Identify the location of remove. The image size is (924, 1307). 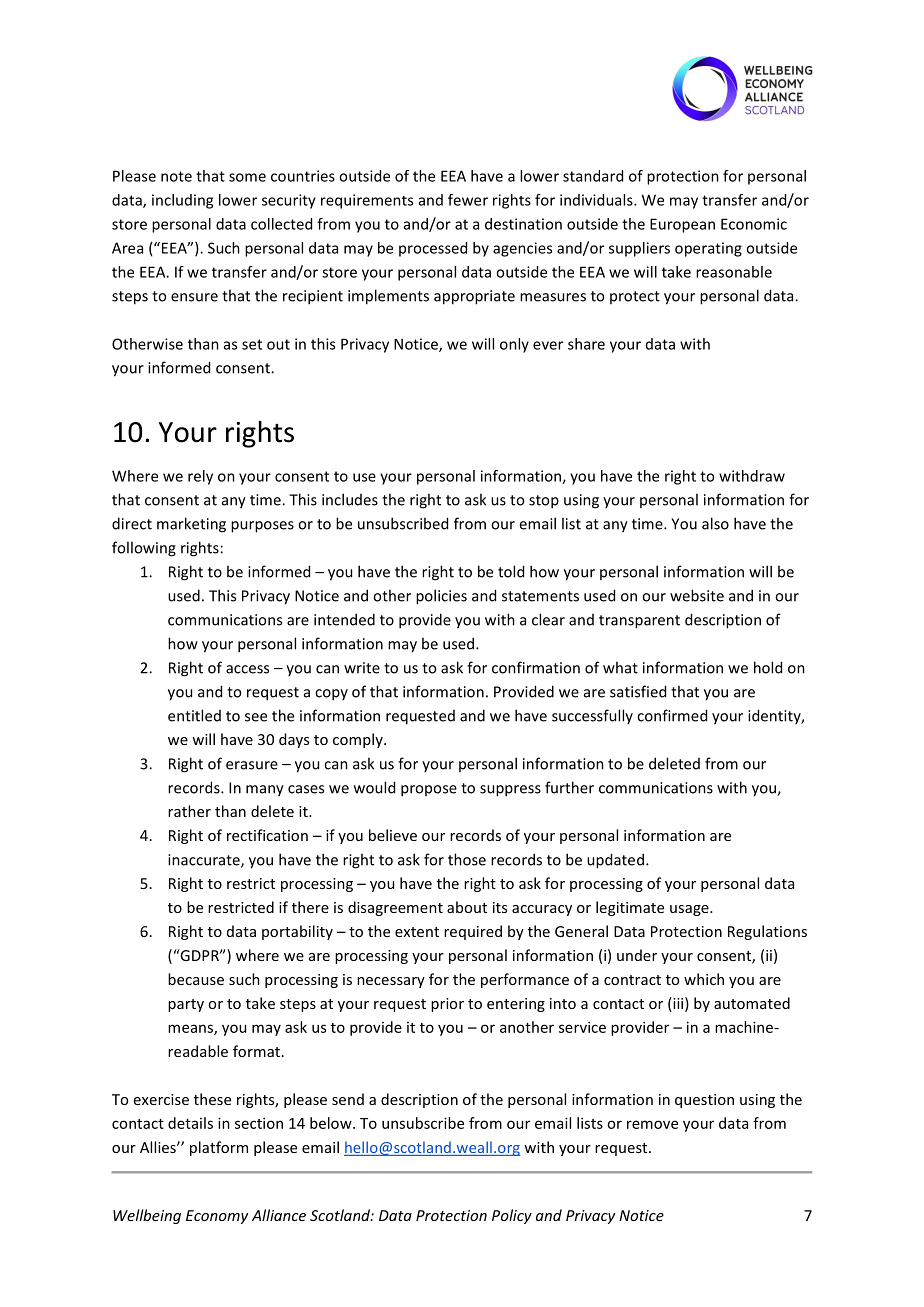
(652, 1124).
